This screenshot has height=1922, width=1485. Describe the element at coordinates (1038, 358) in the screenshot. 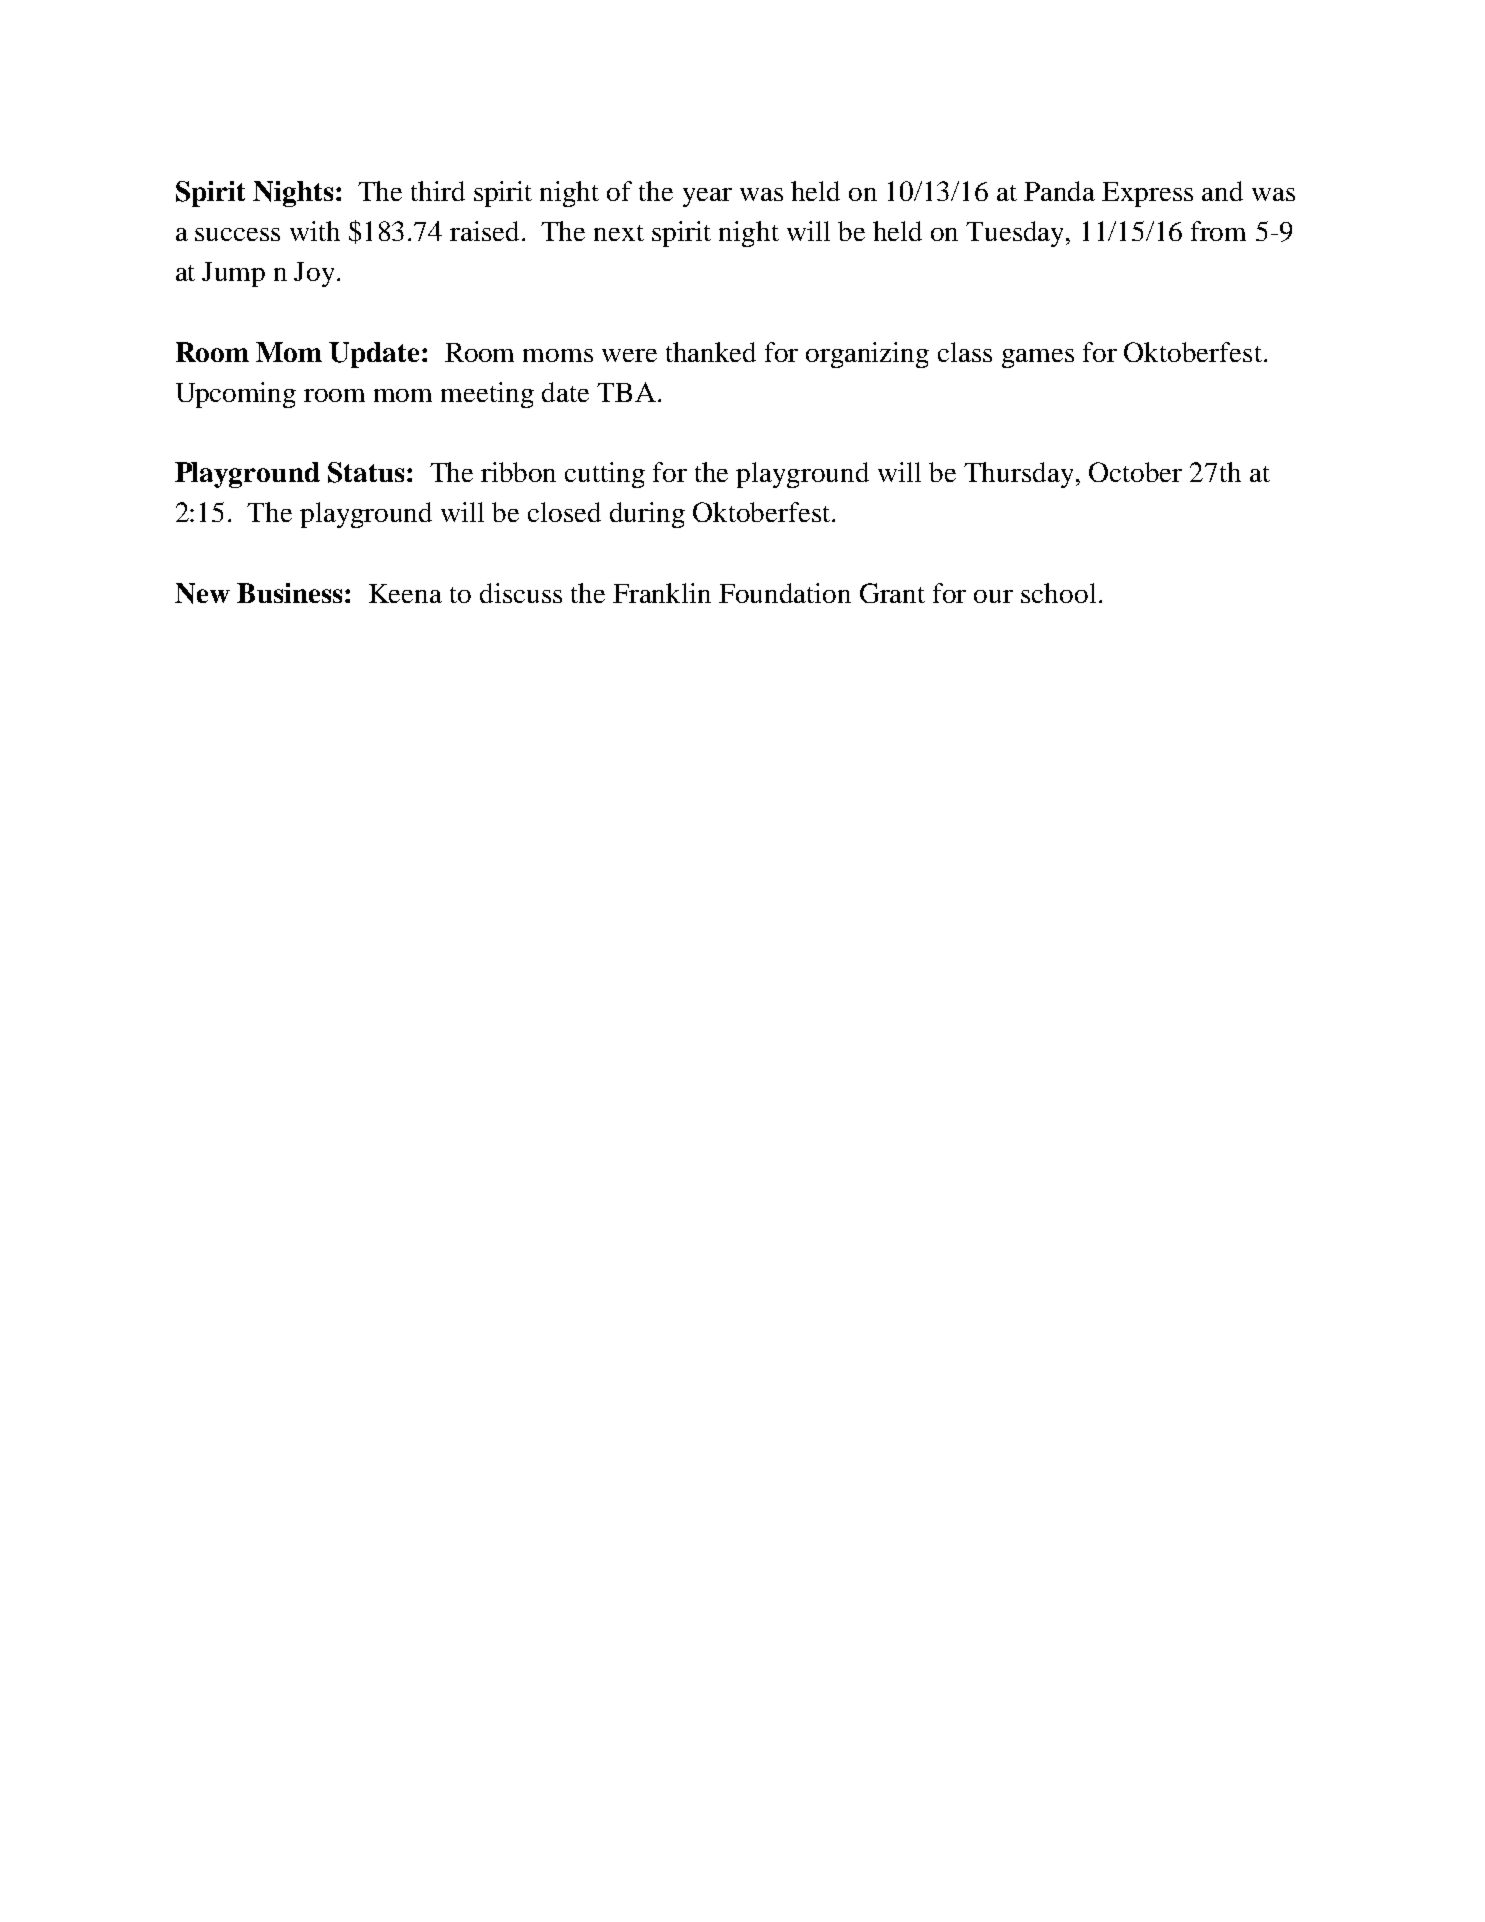

I see `games` at that location.
